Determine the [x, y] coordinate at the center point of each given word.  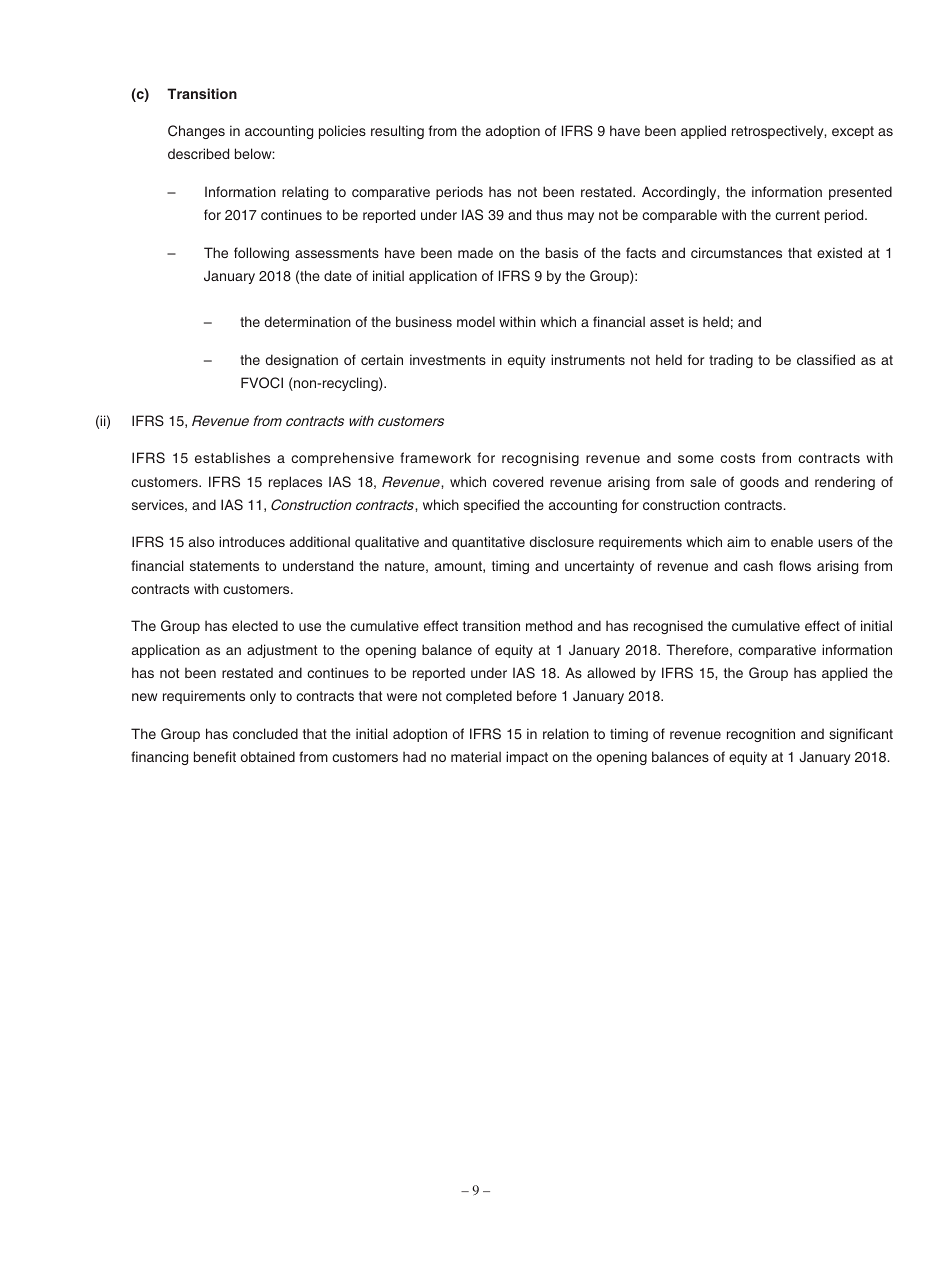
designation [302, 361]
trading [731, 361]
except [853, 132]
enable [792, 541]
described [198, 153]
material [476, 756]
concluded [265, 733]
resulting [397, 132]
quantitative [488, 543]
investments [448, 359]
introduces [252, 541]
